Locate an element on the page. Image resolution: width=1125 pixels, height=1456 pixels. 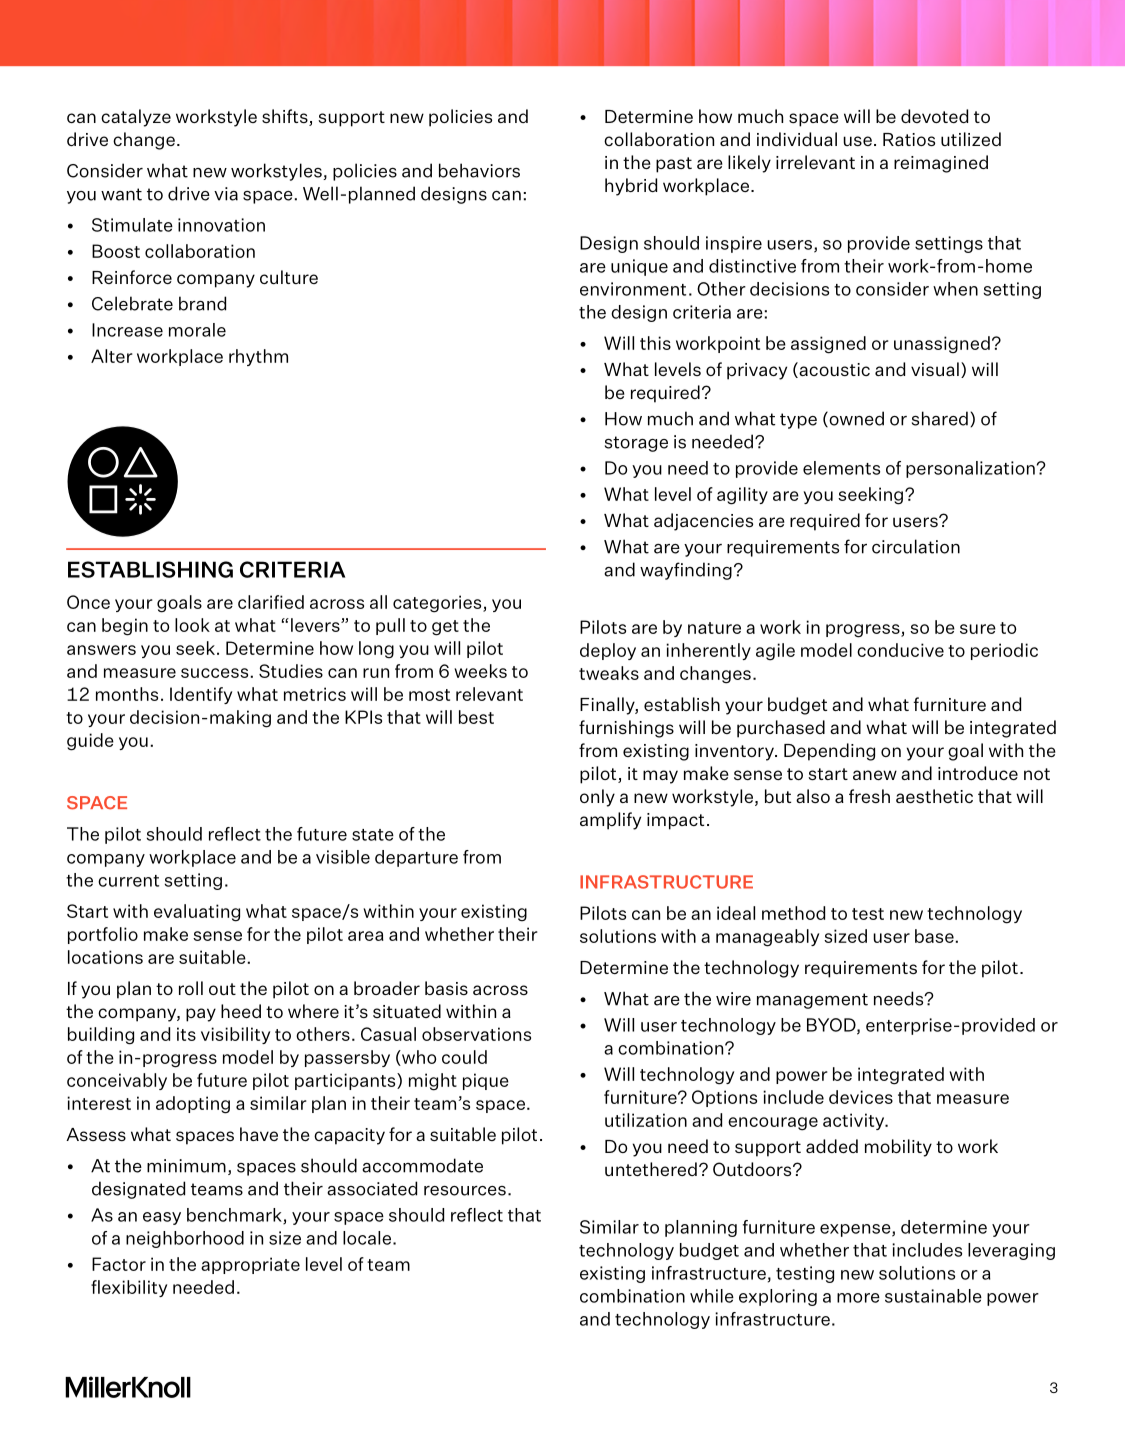
circulation is located at coordinates (916, 546).
